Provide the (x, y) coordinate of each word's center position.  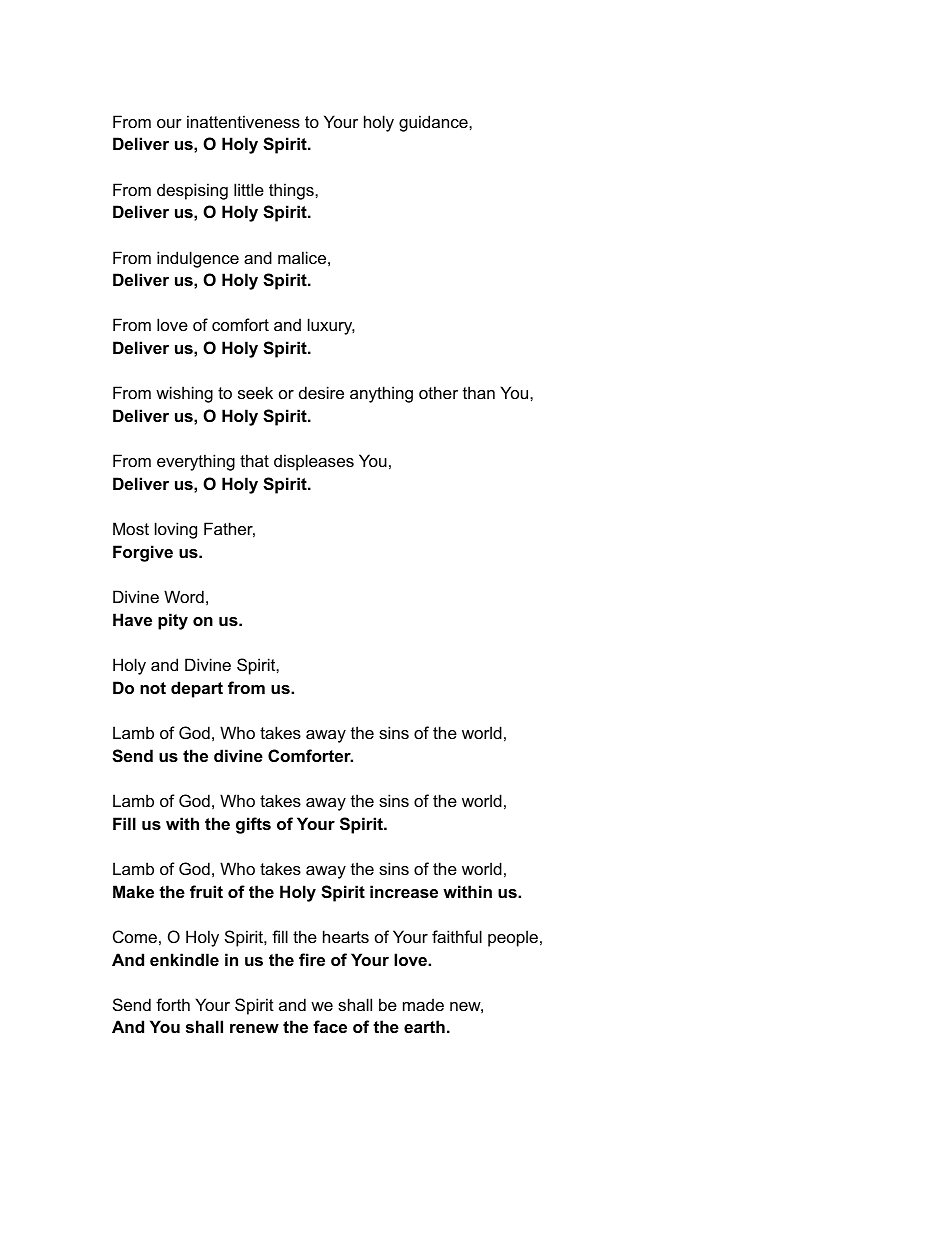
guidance (434, 123)
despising (192, 191)
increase (404, 891)
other (438, 392)
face (330, 1026)
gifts (253, 825)
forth (173, 1004)
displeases (314, 462)
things (292, 191)
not (153, 688)
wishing (184, 394)
